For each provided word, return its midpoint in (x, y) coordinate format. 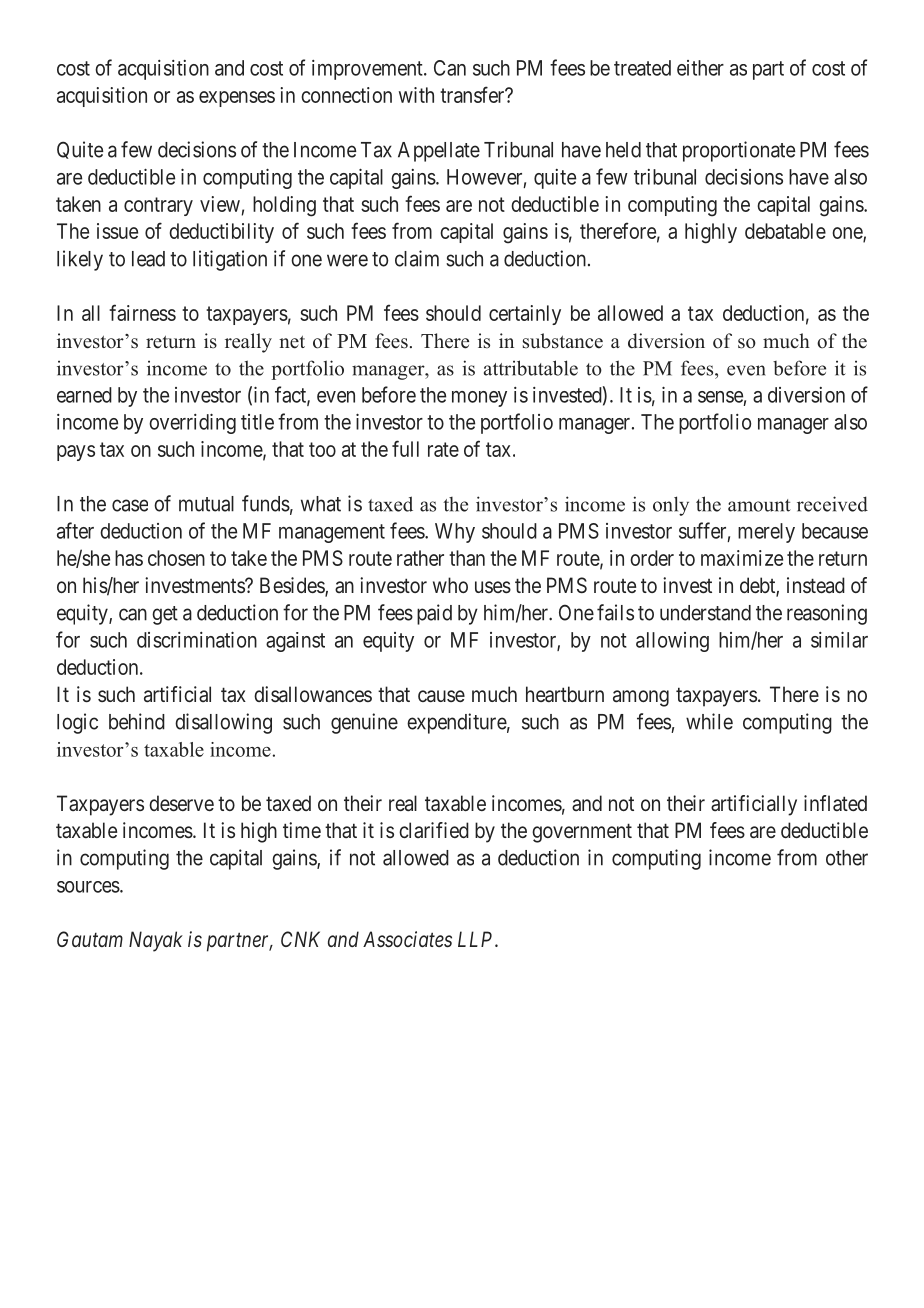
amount (759, 505)
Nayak (156, 941)
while (709, 721)
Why (455, 533)
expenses (237, 99)
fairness (142, 312)
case (130, 505)
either (700, 68)
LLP (477, 939)
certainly (525, 315)
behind (137, 721)
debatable (785, 231)
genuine (364, 723)
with (416, 95)
